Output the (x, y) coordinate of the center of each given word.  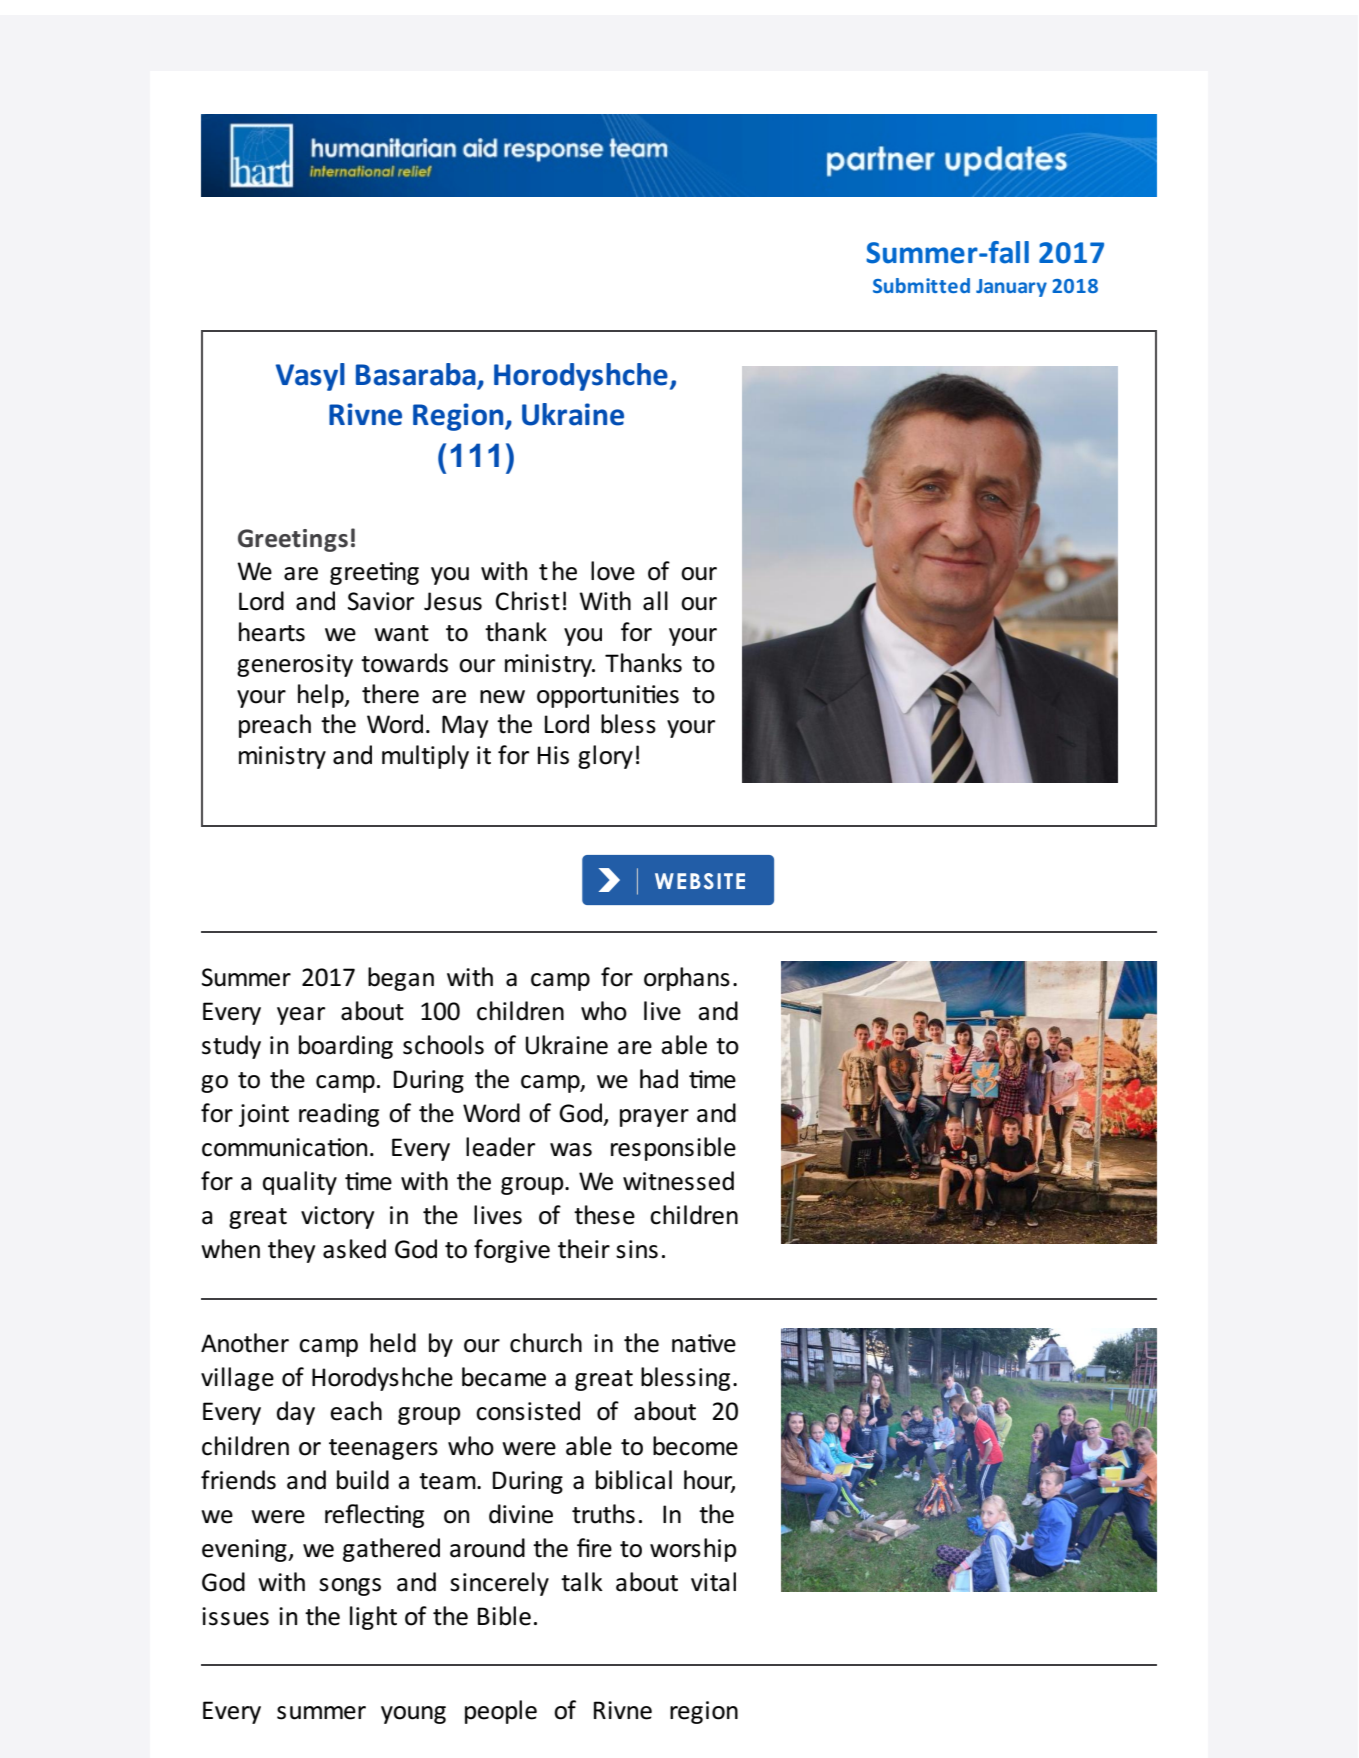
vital (713, 1582)
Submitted (921, 285)
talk (582, 1582)
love (613, 571)
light (373, 1618)
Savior (381, 601)
